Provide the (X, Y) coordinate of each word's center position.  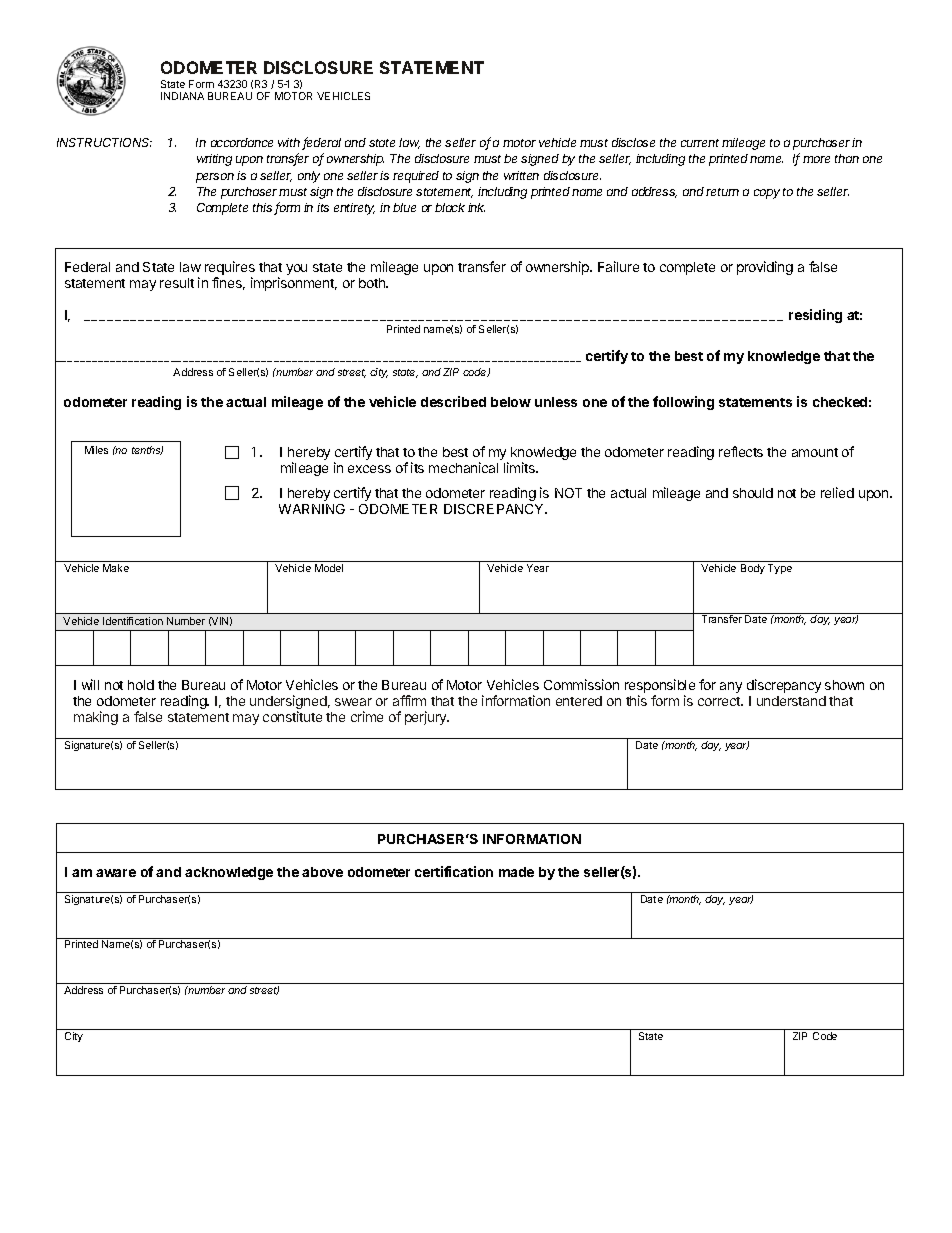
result (177, 283)
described (453, 401)
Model (329, 568)
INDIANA (182, 96)
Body (753, 569)
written (521, 175)
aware (116, 873)
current (700, 143)
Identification (133, 621)
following (683, 403)
